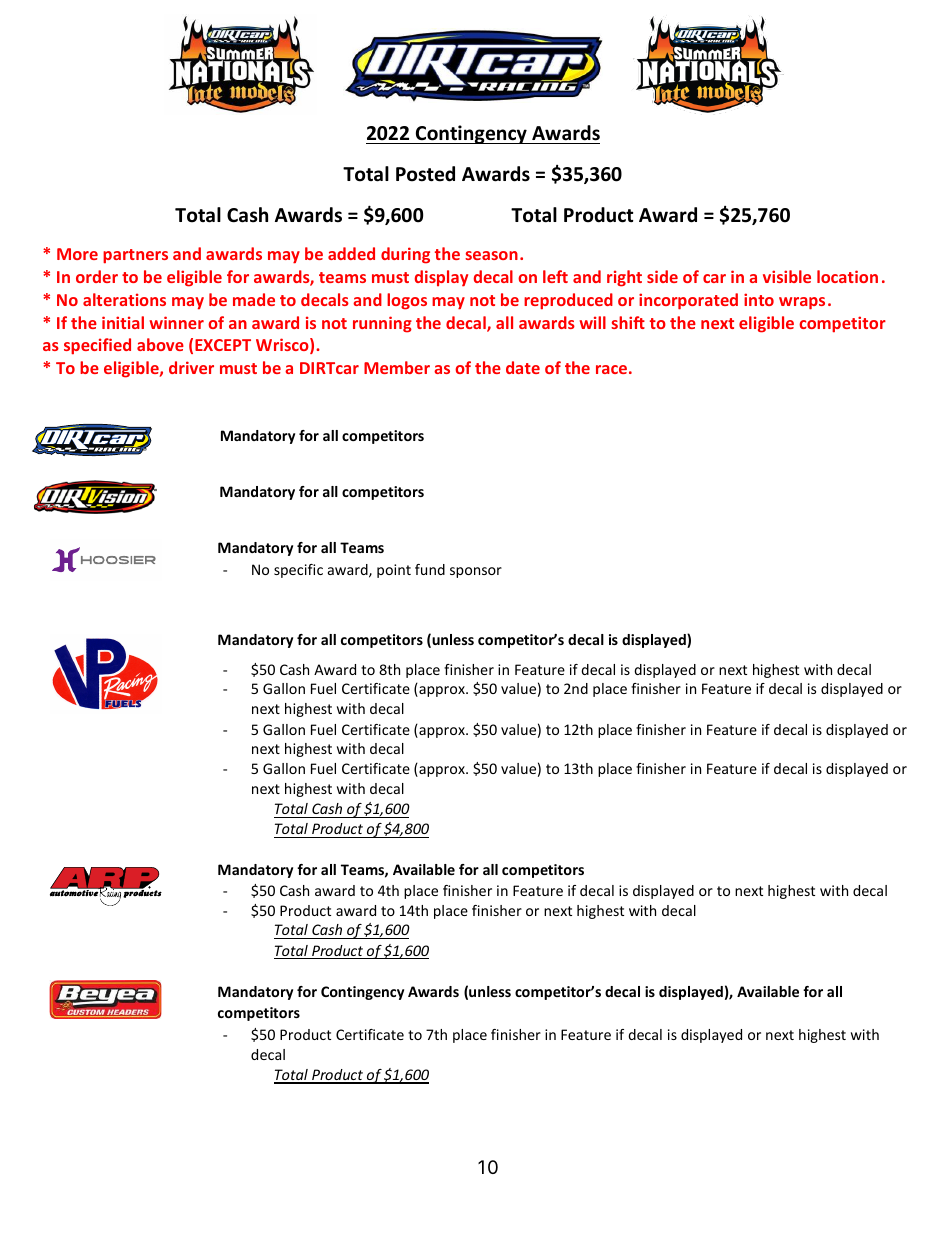 The image size is (952, 1233). What do you see at coordinates (759, 299) in the screenshot?
I see `into` at bounding box center [759, 299].
